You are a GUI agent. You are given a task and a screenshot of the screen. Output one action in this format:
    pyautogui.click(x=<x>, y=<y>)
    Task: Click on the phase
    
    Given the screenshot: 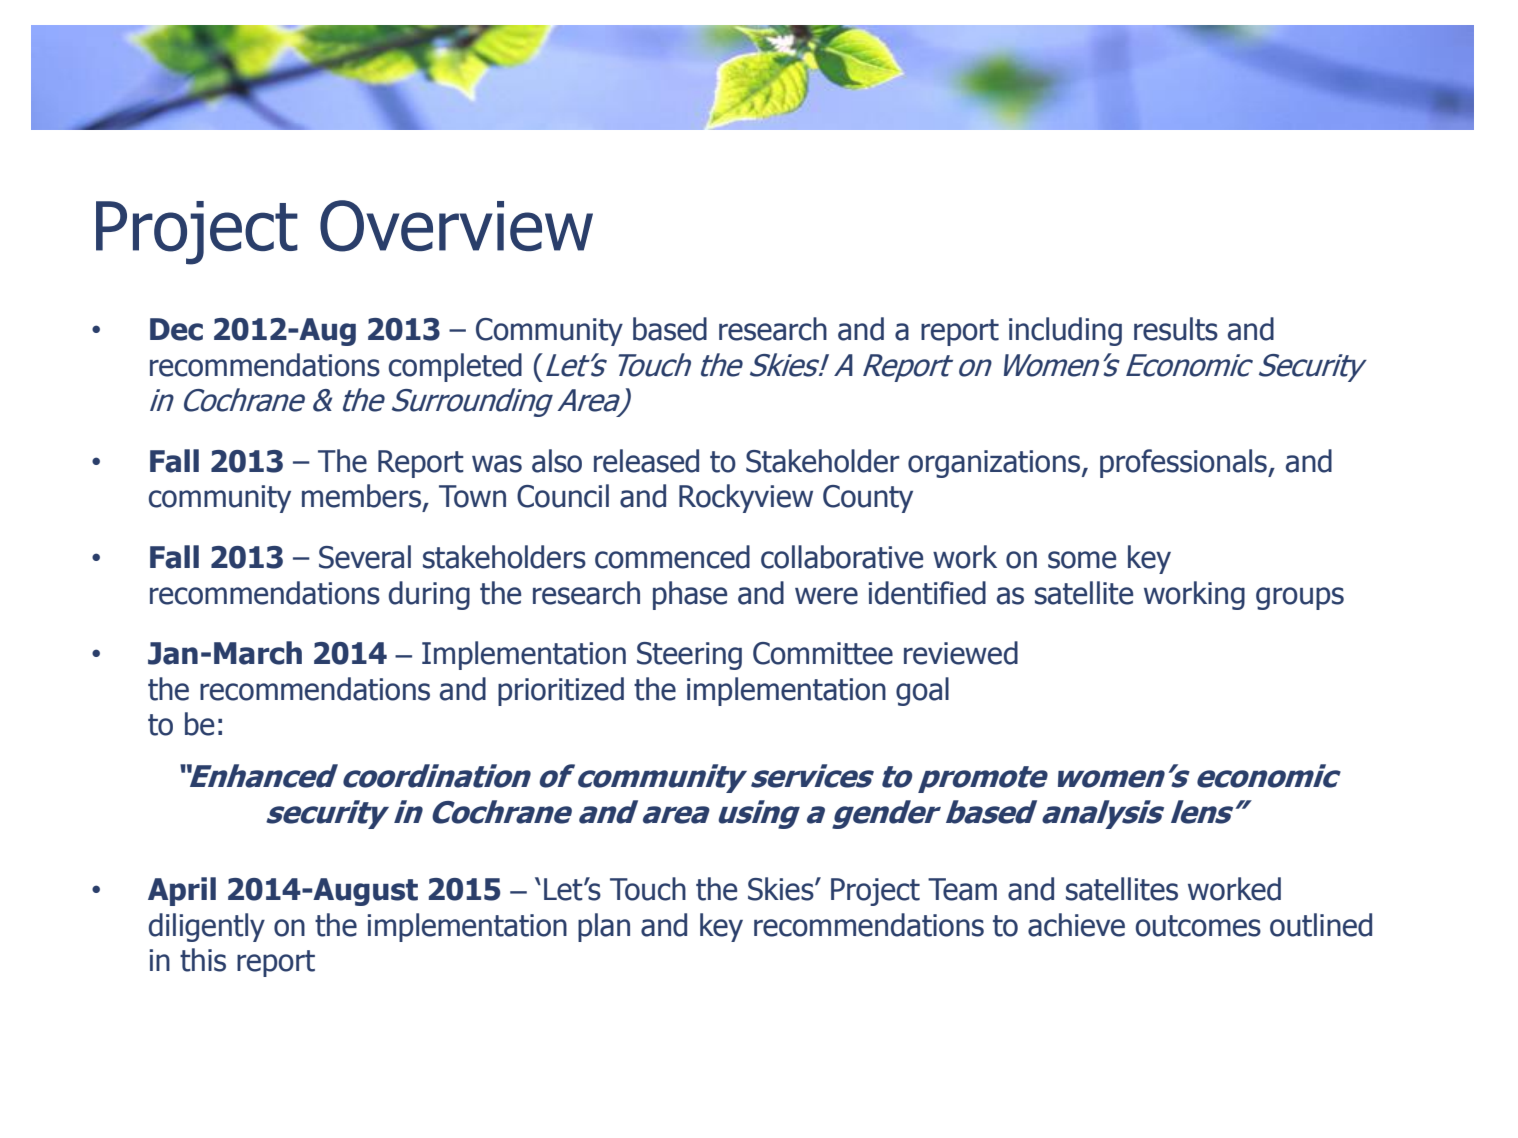 What is the action you would take?
    pyautogui.click(x=690, y=595)
